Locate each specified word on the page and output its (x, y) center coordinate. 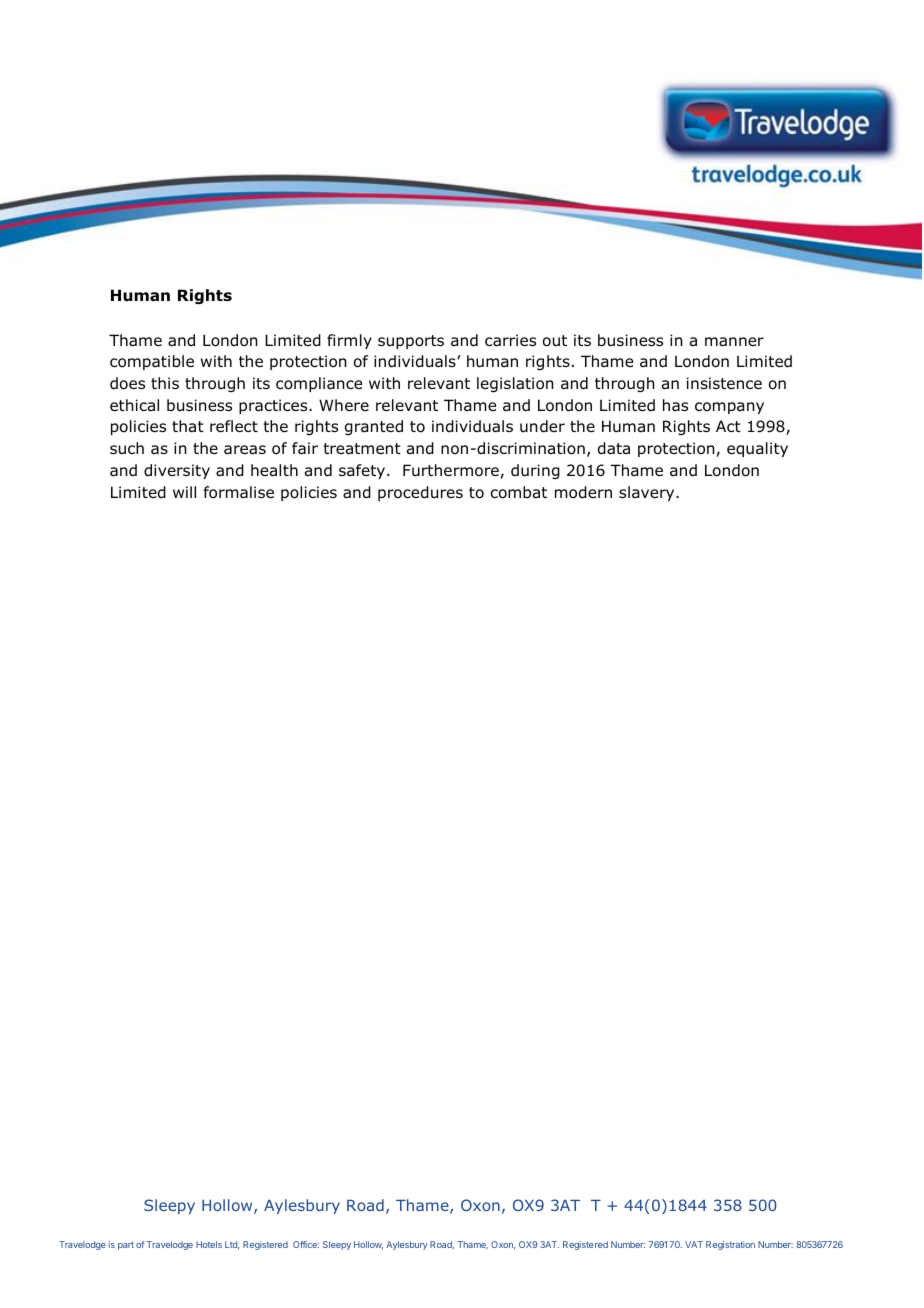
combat (518, 492)
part (126, 1246)
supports (411, 342)
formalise (239, 492)
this (165, 383)
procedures (420, 493)
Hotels (209, 1244)
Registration (730, 1245)
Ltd (232, 1245)
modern (583, 492)
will (184, 492)
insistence (724, 383)
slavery (648, 493)
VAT (694, 1244)
